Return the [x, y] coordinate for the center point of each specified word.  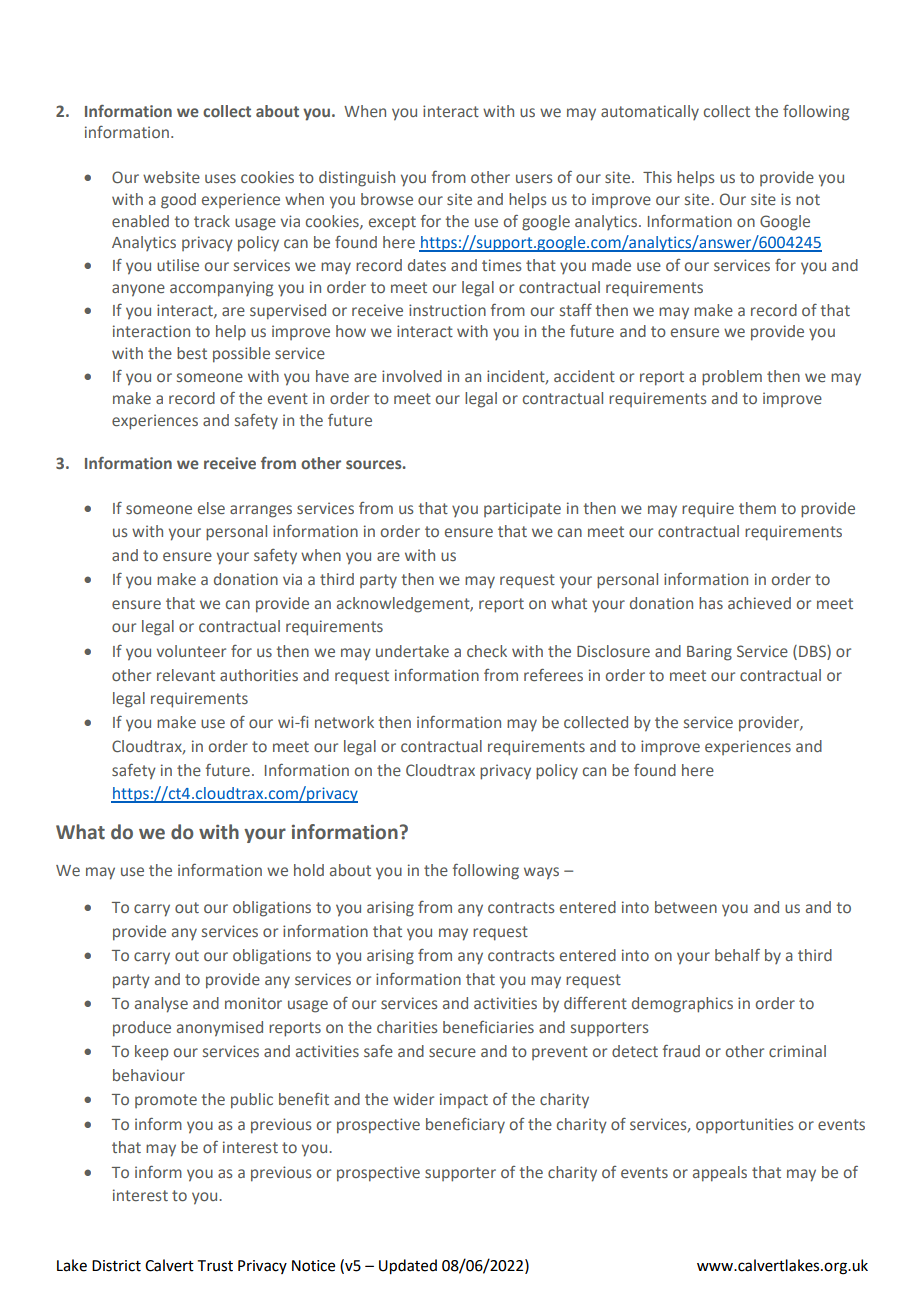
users [534, 178]
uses [220, 178]
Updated [408, 1267]
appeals [720, 1174]
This [657, 177]
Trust [215, 1266]
